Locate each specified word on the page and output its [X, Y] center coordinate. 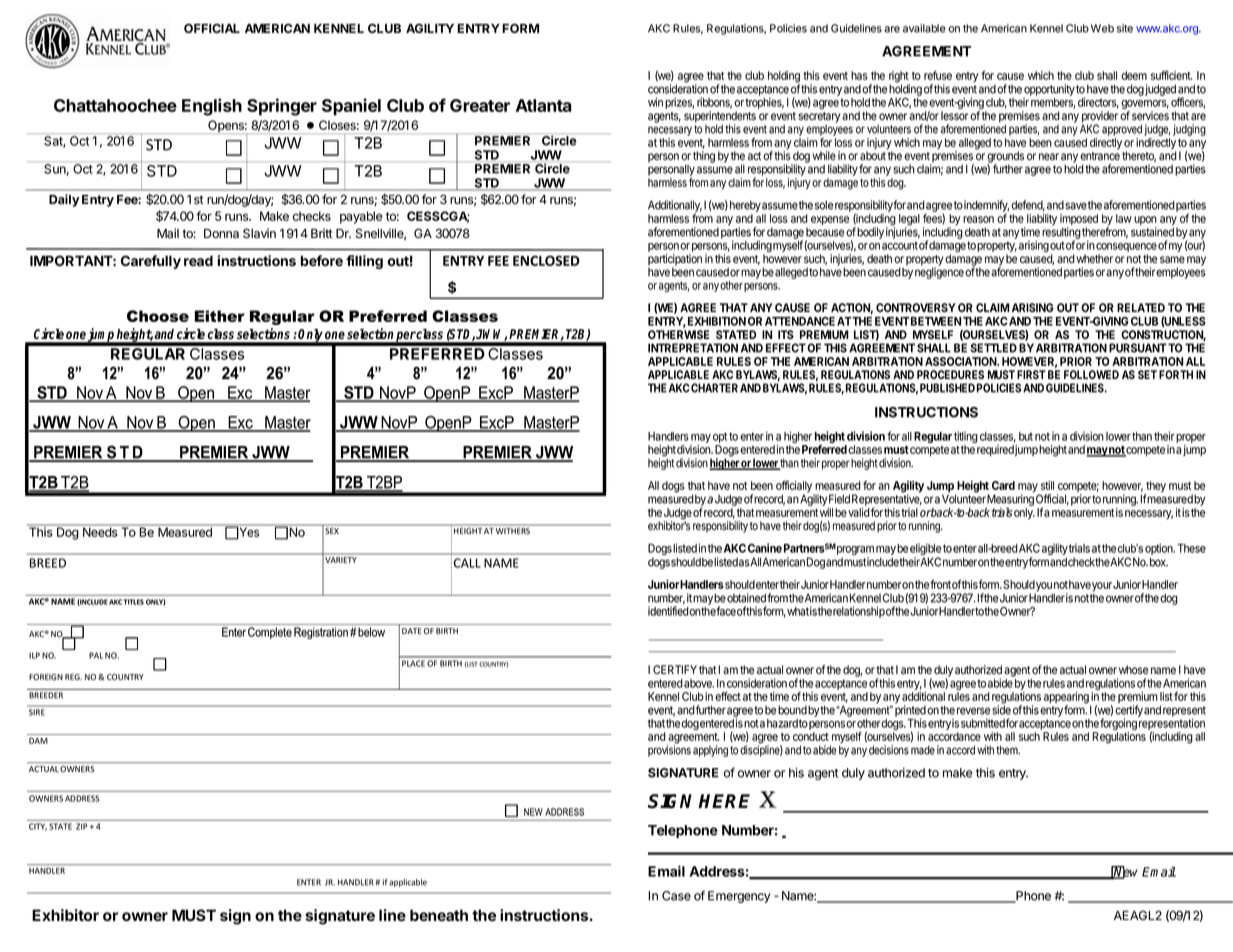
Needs [100, 532]
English [212, 107]
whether [1094, 259]
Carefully [151, 262]
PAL [96, 655]
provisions [669, 751]
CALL [467, 563]
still [1047, 485]
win [655, 102]
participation [675, 261]
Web [1102, 28]
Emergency [739, 897]
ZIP [81, 826]
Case [676, 896]
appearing [1067, 699]
